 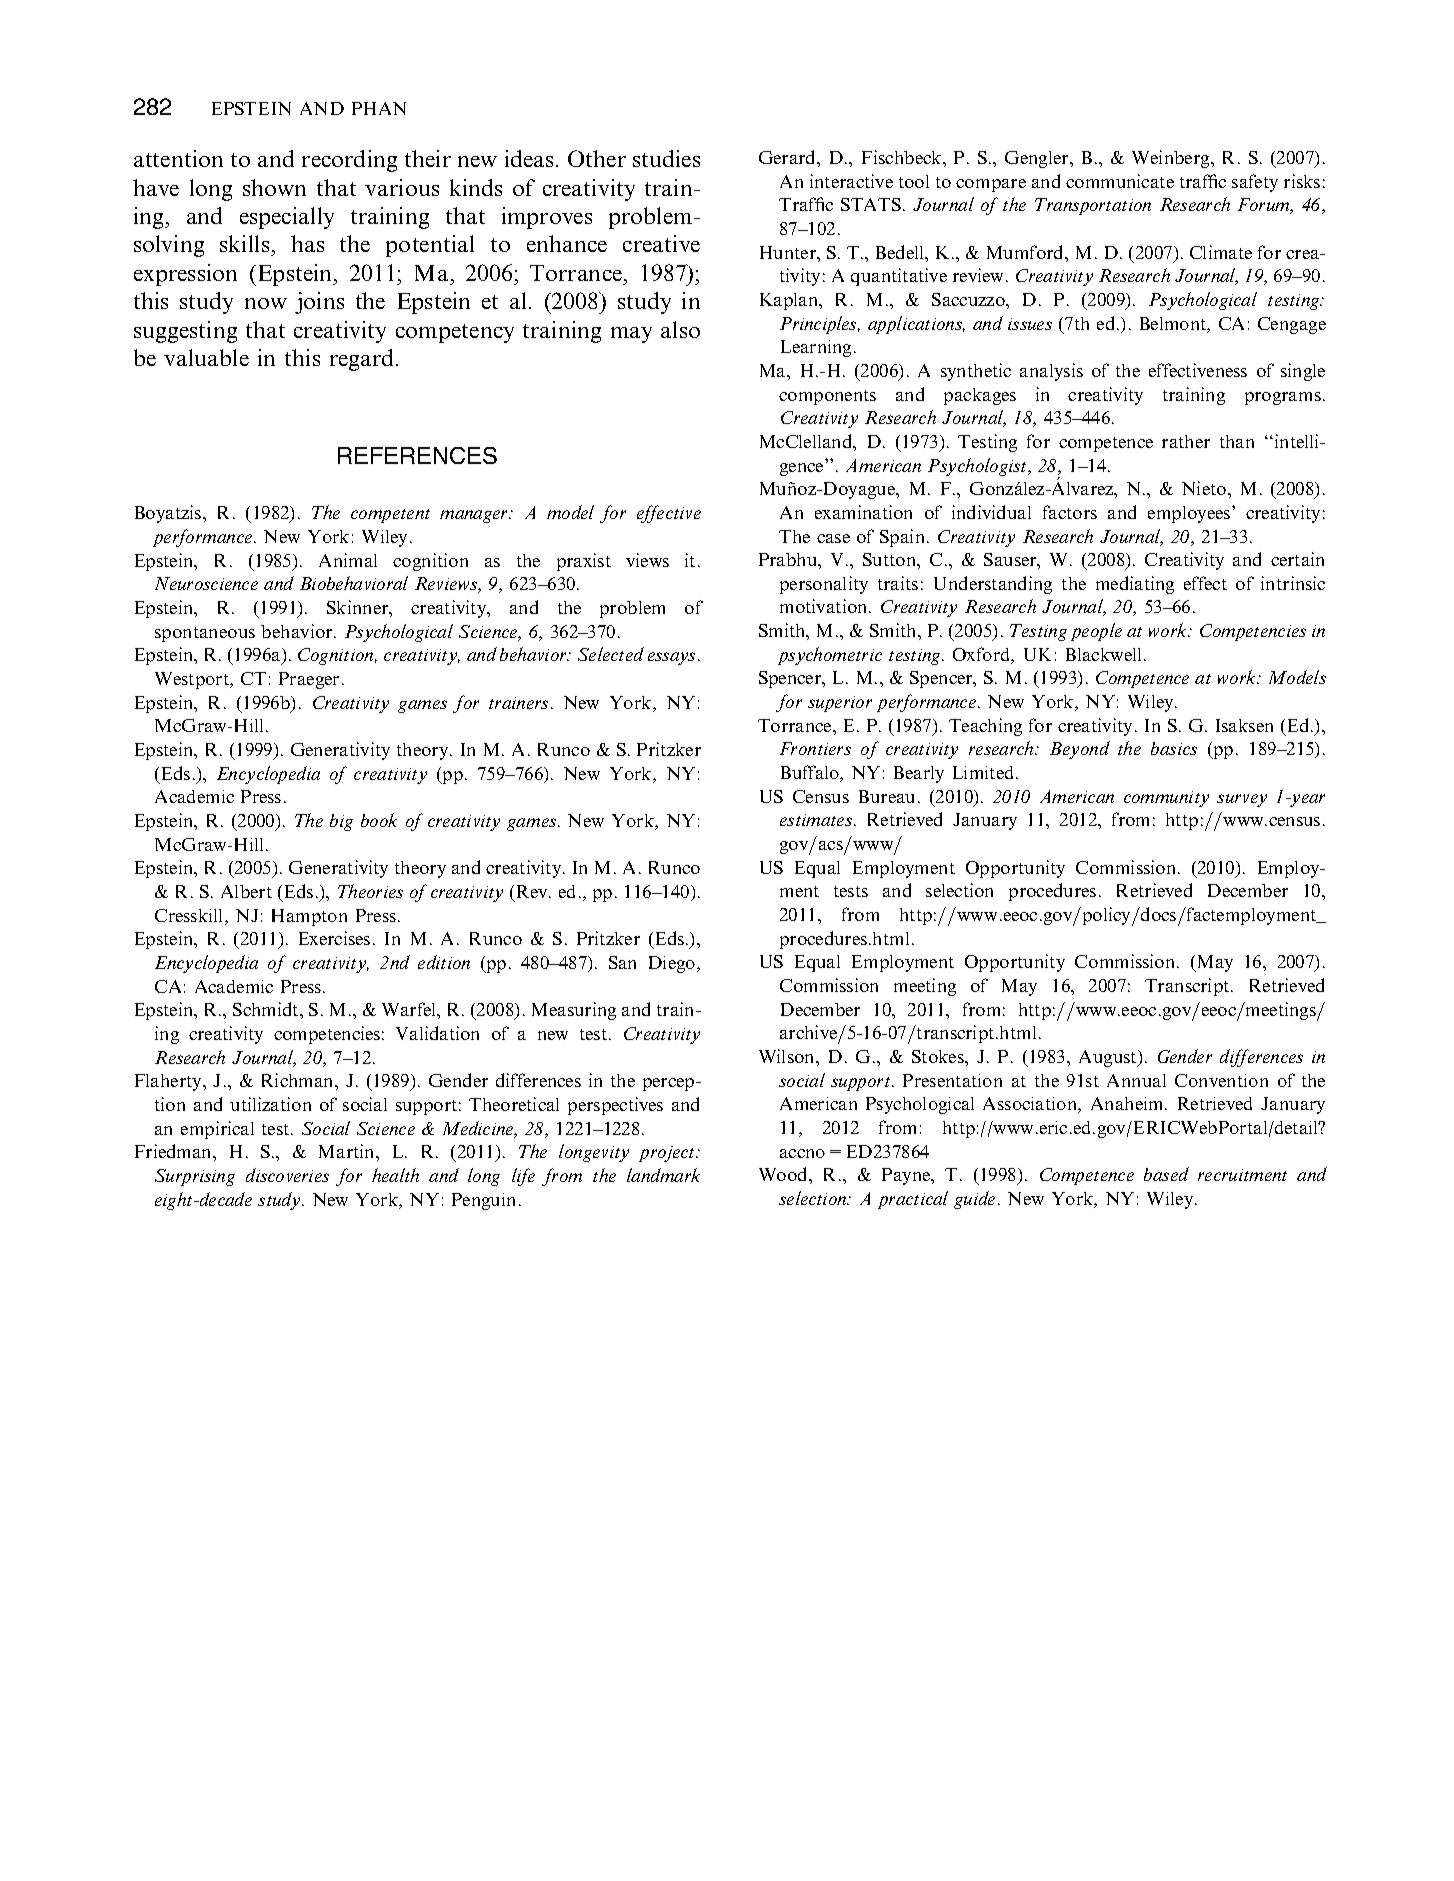 What do you see at coordinates (1105, 654) in the screenshot?
I see `Blackwell` at bounding box center [1105, 654].
